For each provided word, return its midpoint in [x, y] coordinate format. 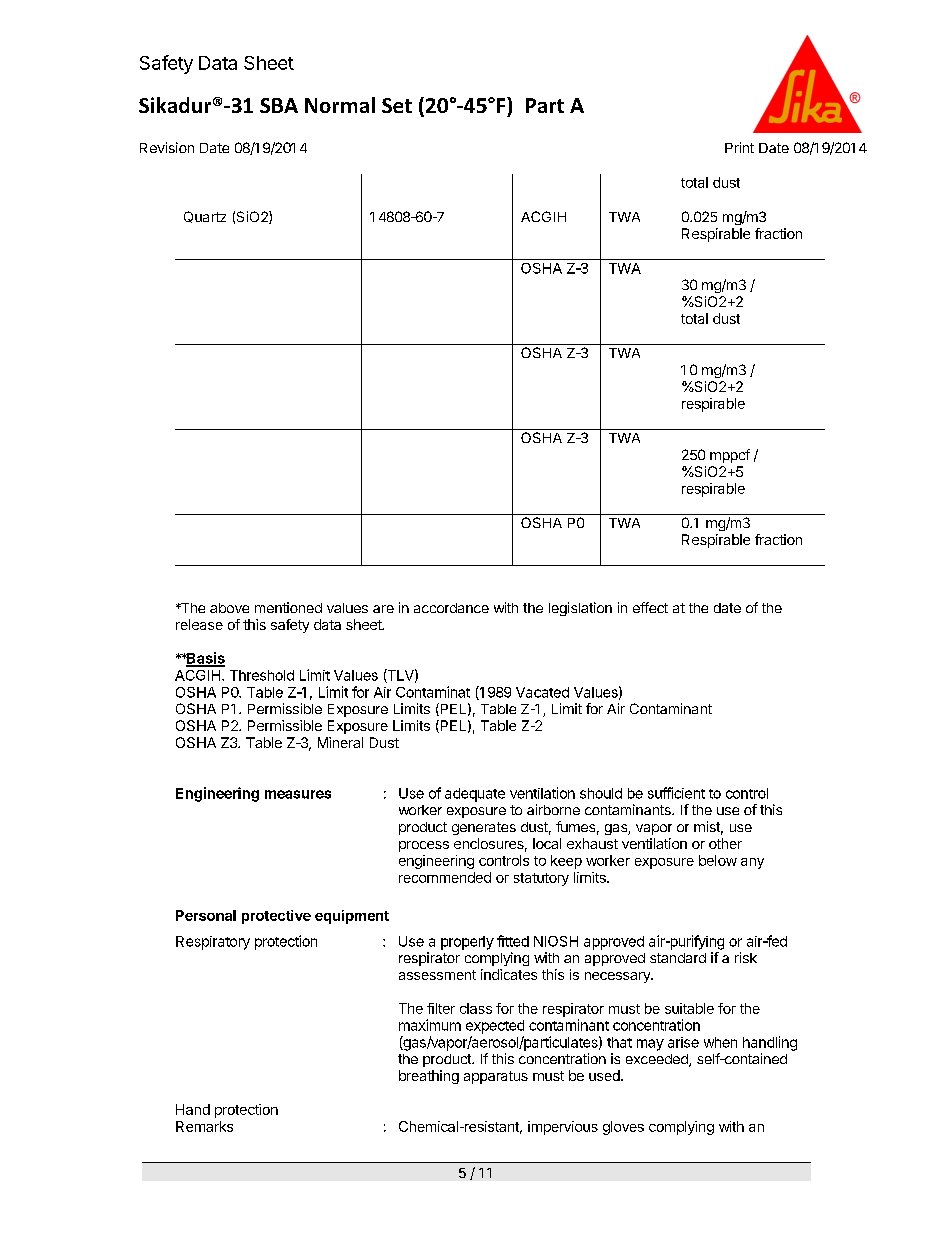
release [199, 624]
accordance [451, 608]
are [383, 609]
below [718, 860]
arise [683, 1042]
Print [739, 147]
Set [397, 105]
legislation [580, 609]
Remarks [204, 1126]
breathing [429, 1077]
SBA [279, 105]
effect [650, 607]
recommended [445, 877]
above [229, 608]
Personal [206, 915]
